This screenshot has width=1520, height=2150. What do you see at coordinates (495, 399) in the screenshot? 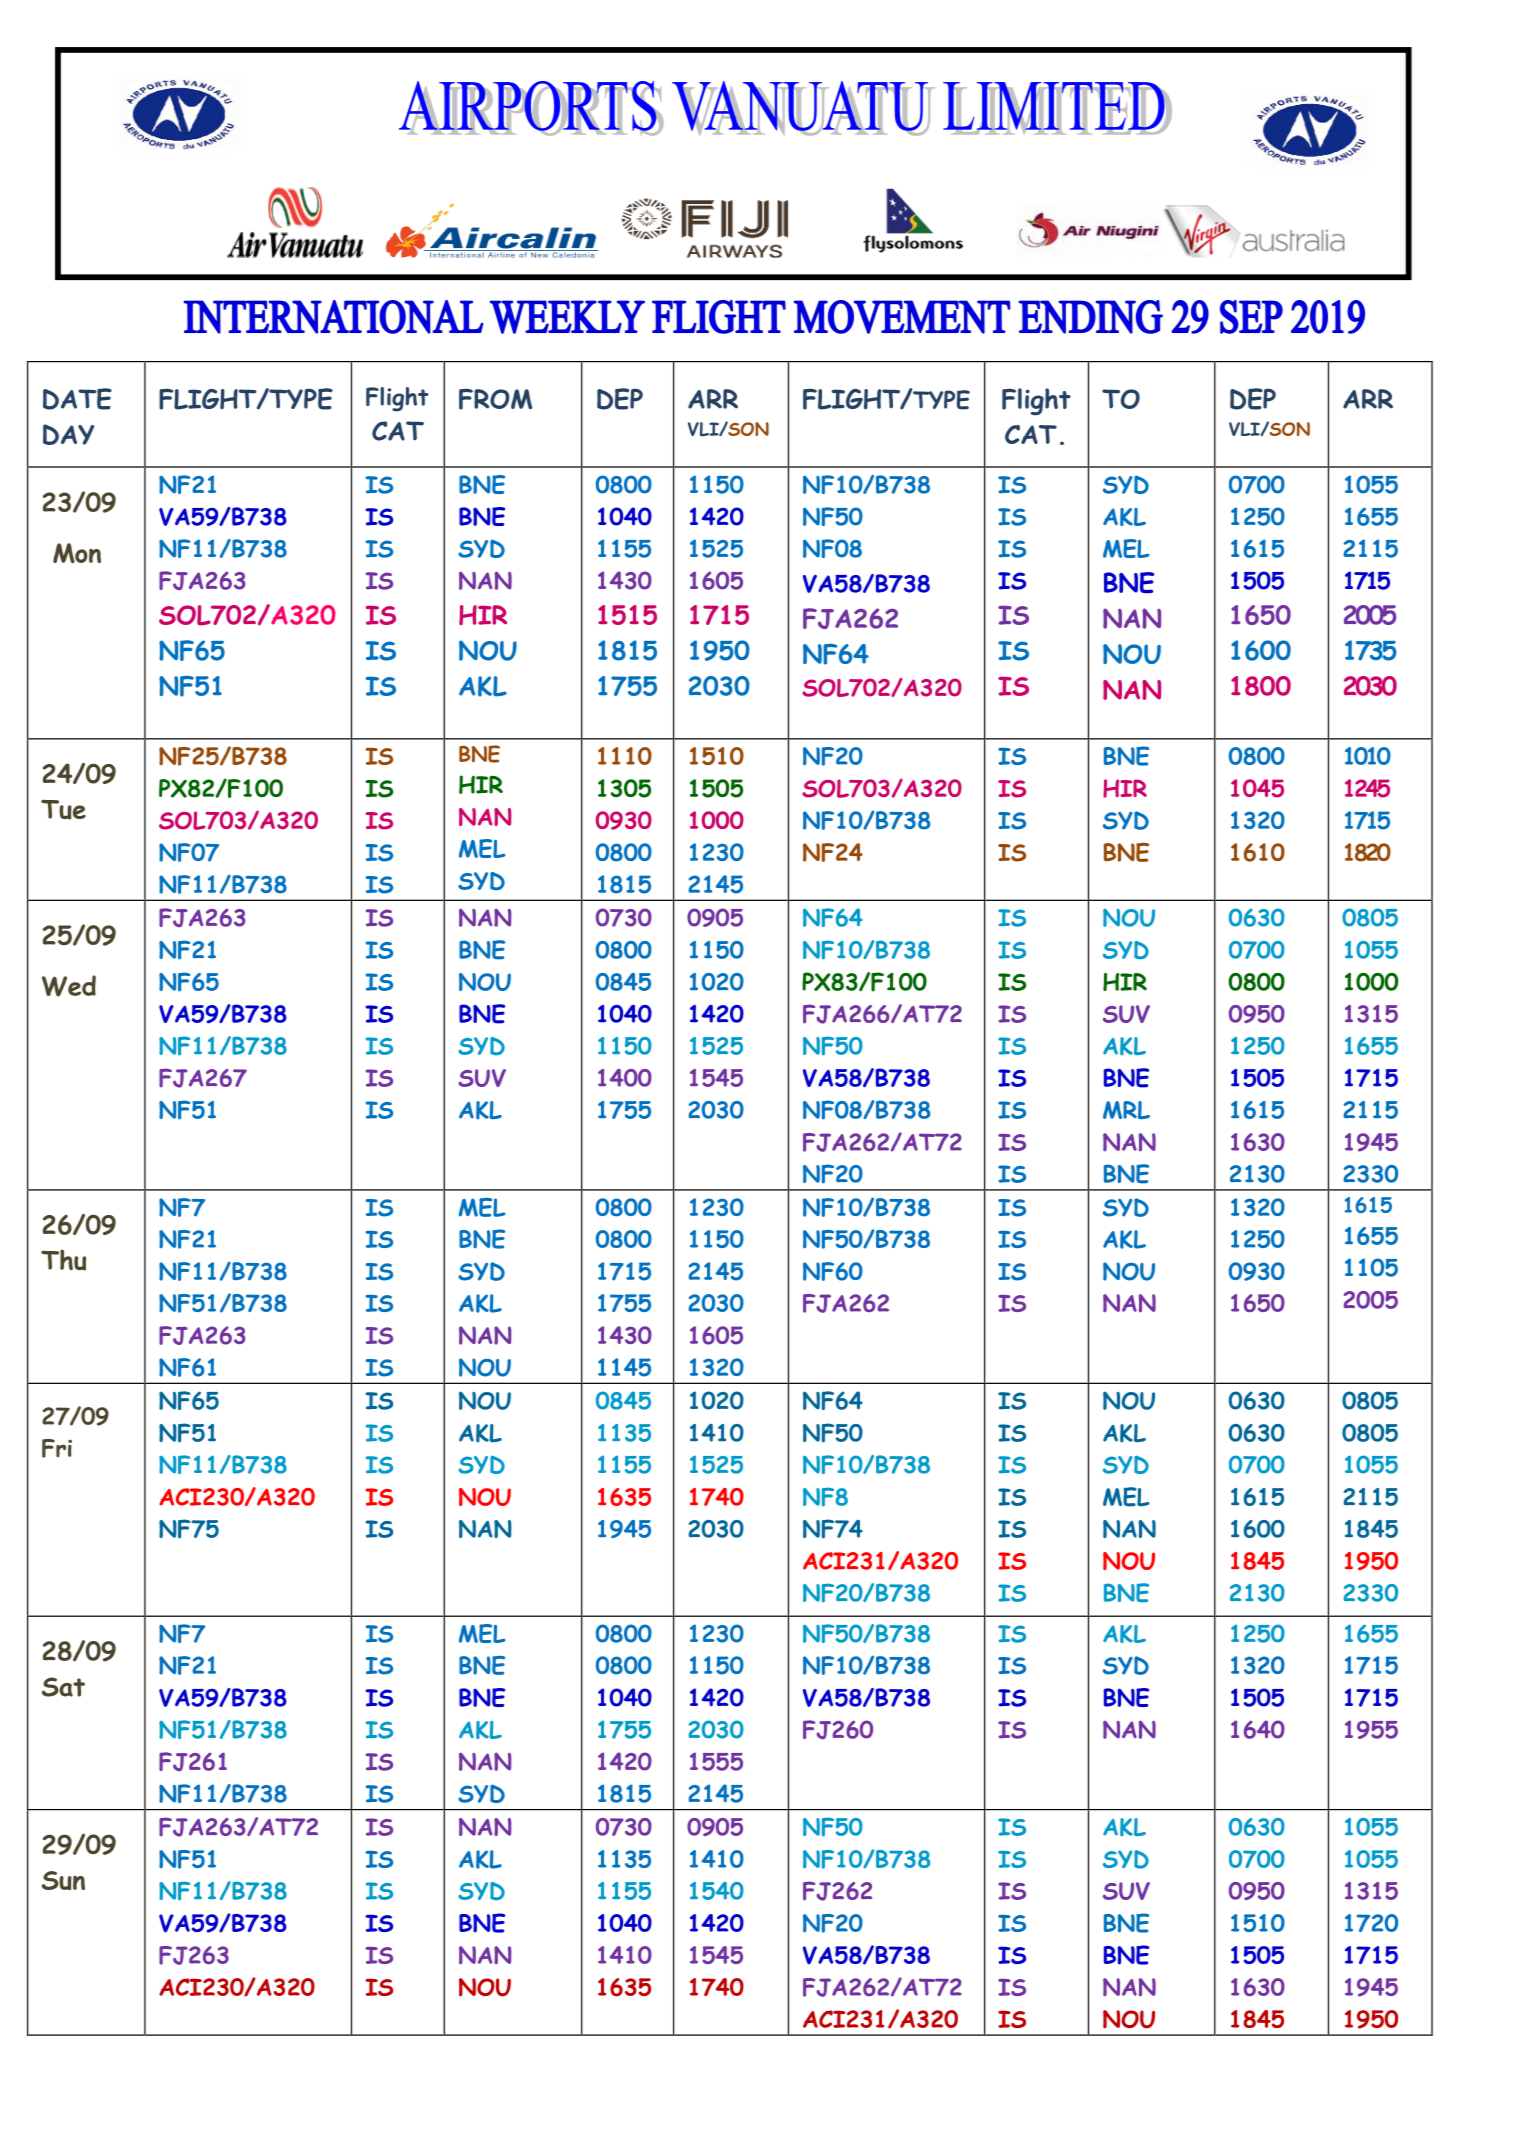
I see `FROM` at bounding box center [495, 399].
